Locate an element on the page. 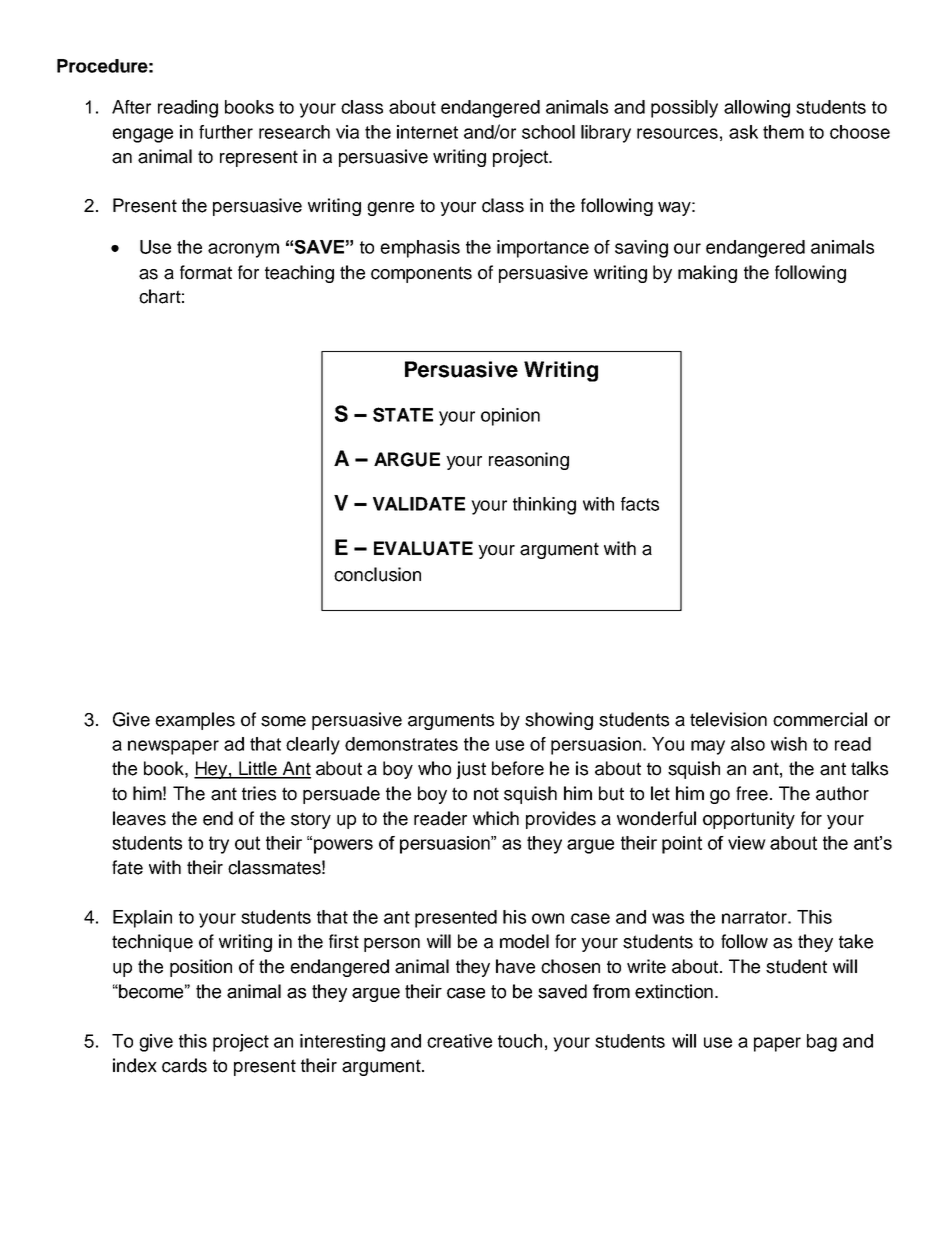  facts is located at coordinates (640, 504).
